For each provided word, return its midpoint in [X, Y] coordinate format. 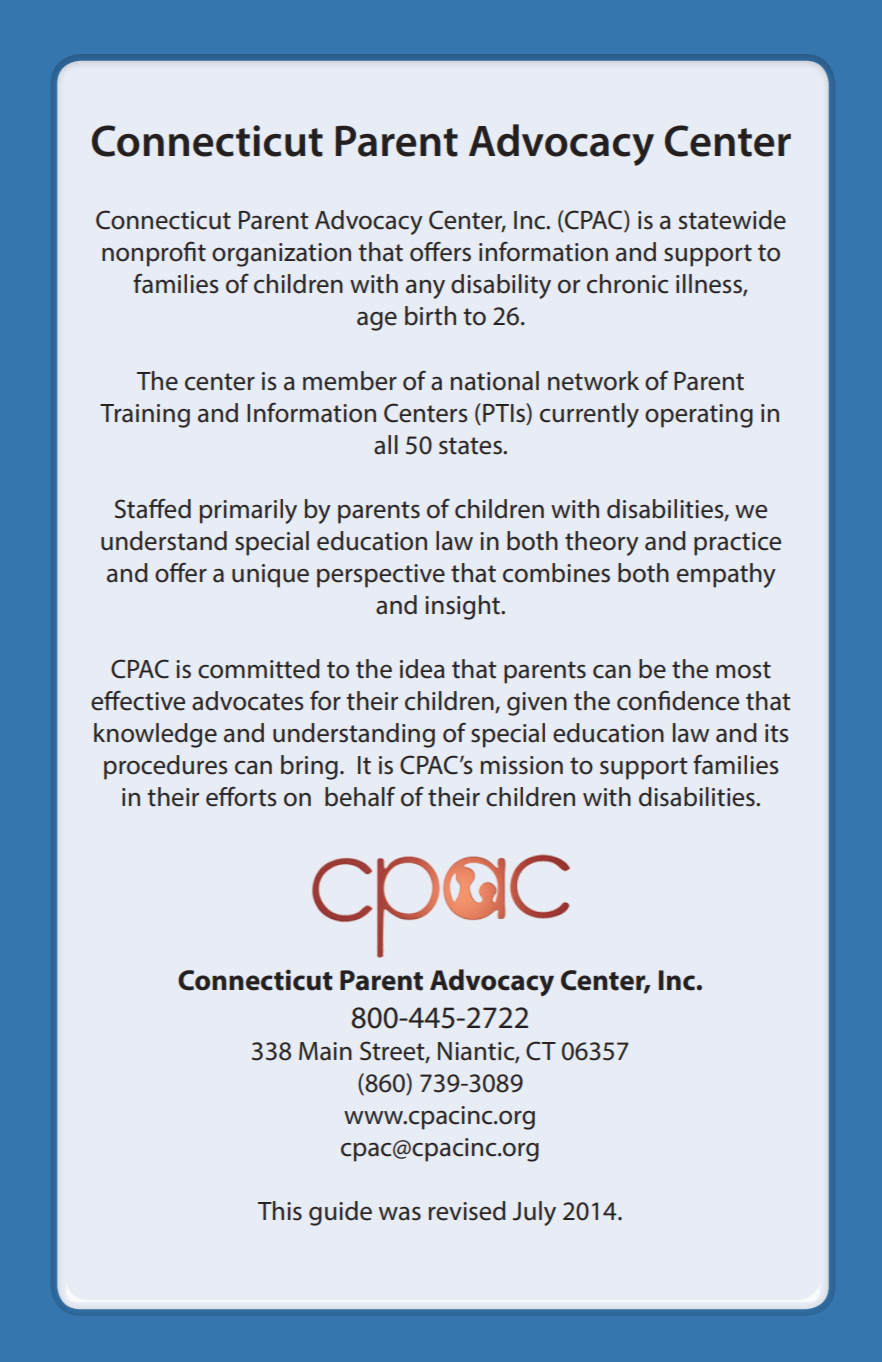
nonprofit [154, 254]
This [280, 1211]
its [777, 733]
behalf [360, 797]
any [425, 289]
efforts [241, 797]
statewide [732, 220]
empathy [726, 575]
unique [270, 576]
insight [463, 607]
